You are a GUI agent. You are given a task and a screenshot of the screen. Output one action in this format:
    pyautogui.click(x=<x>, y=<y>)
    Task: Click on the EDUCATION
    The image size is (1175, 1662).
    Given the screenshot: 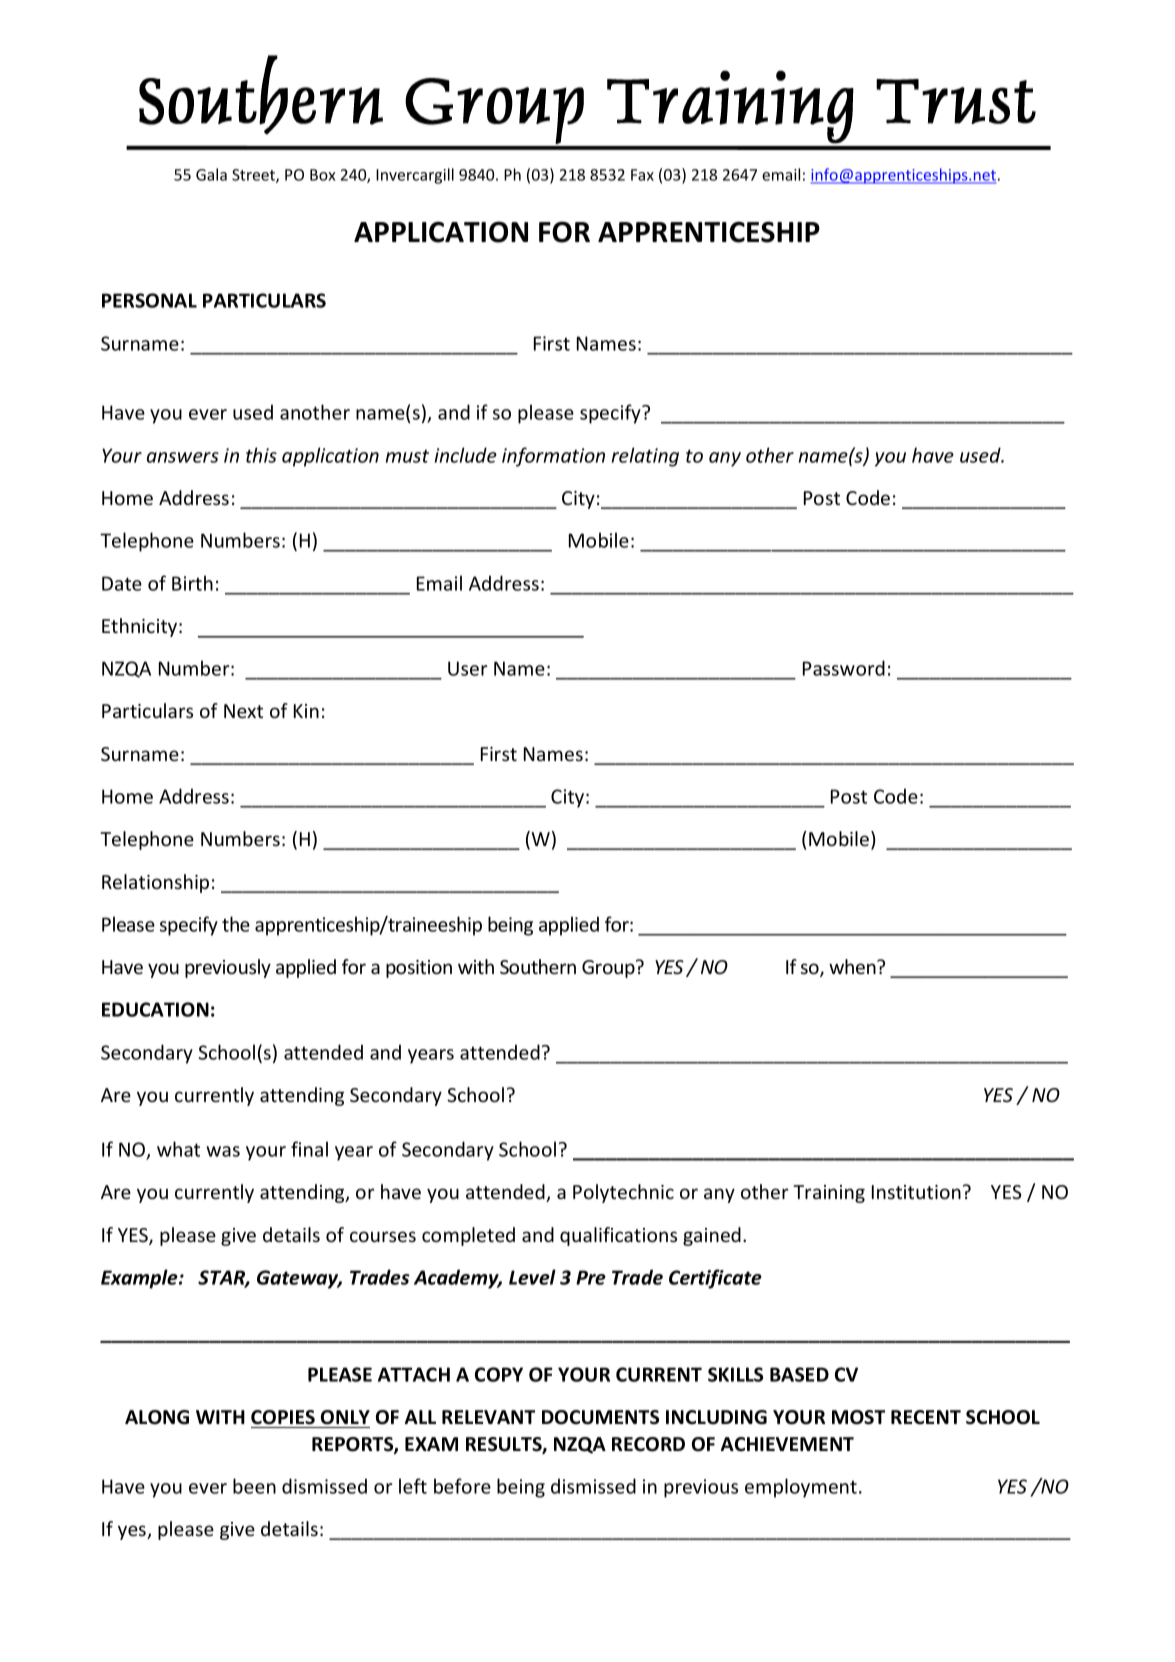 What is the action you would take?
    pyautogui.click(x=155, y=1009)
